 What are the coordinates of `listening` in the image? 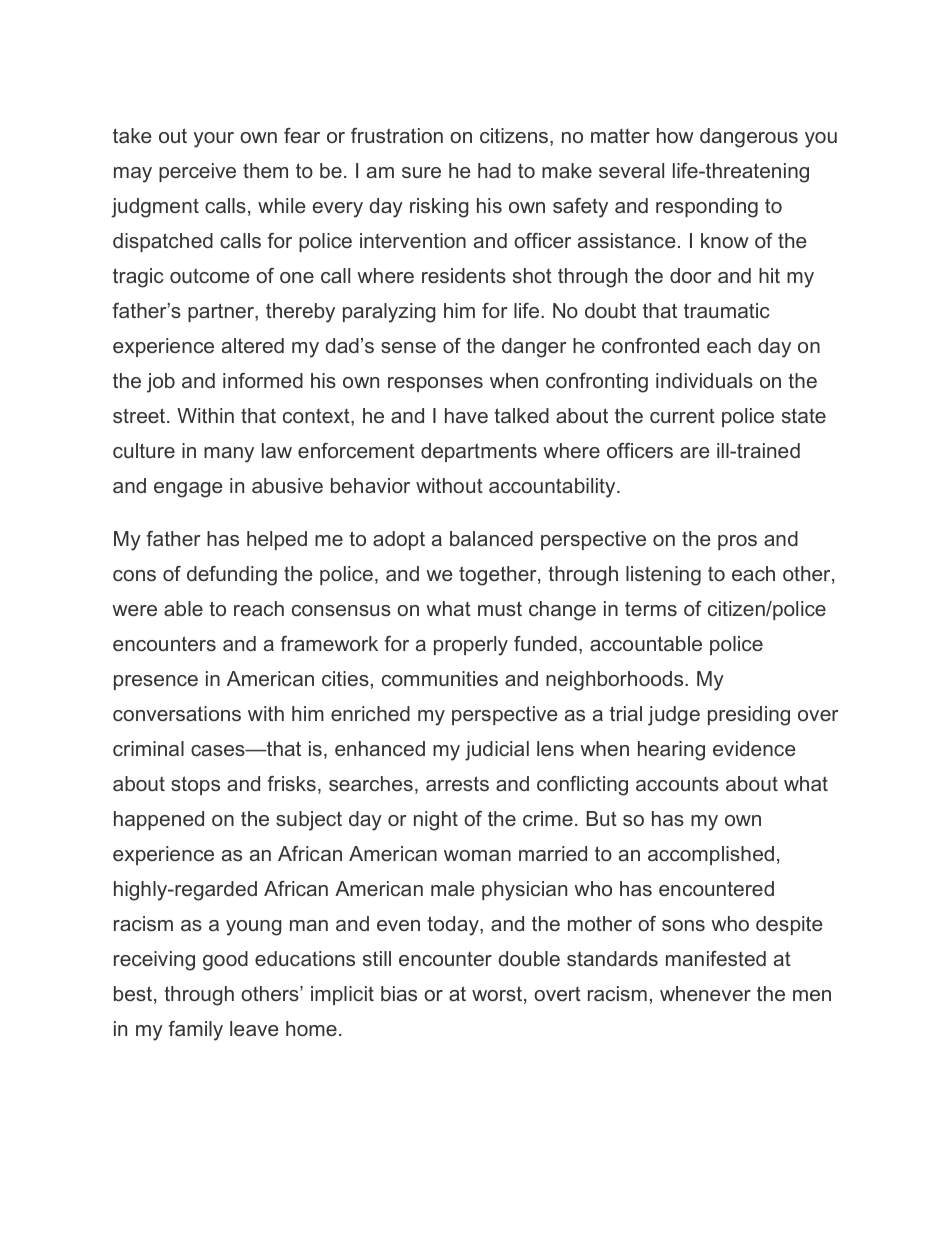 It's located at (663, 576).
